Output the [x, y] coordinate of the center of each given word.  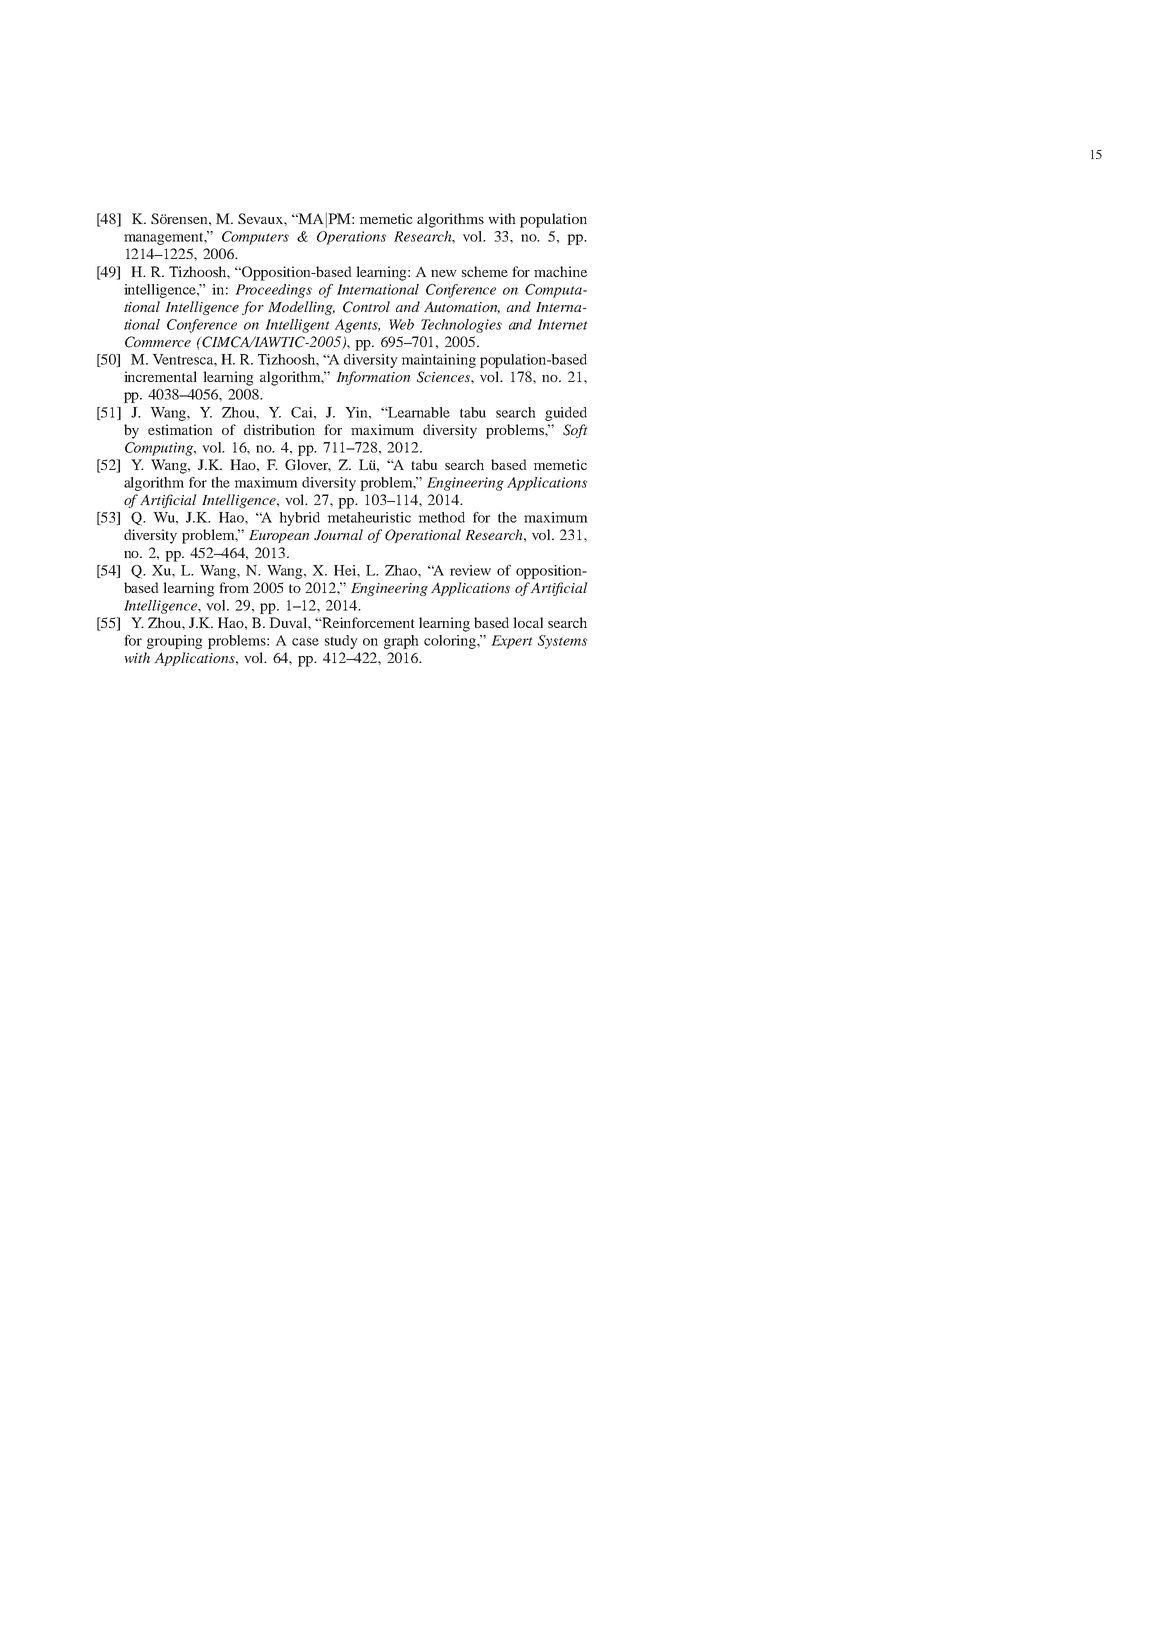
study [341, 642]
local [528, 622]
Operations [351, 238]
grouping [175, 642]
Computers [255, 238]
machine [560, 271]
